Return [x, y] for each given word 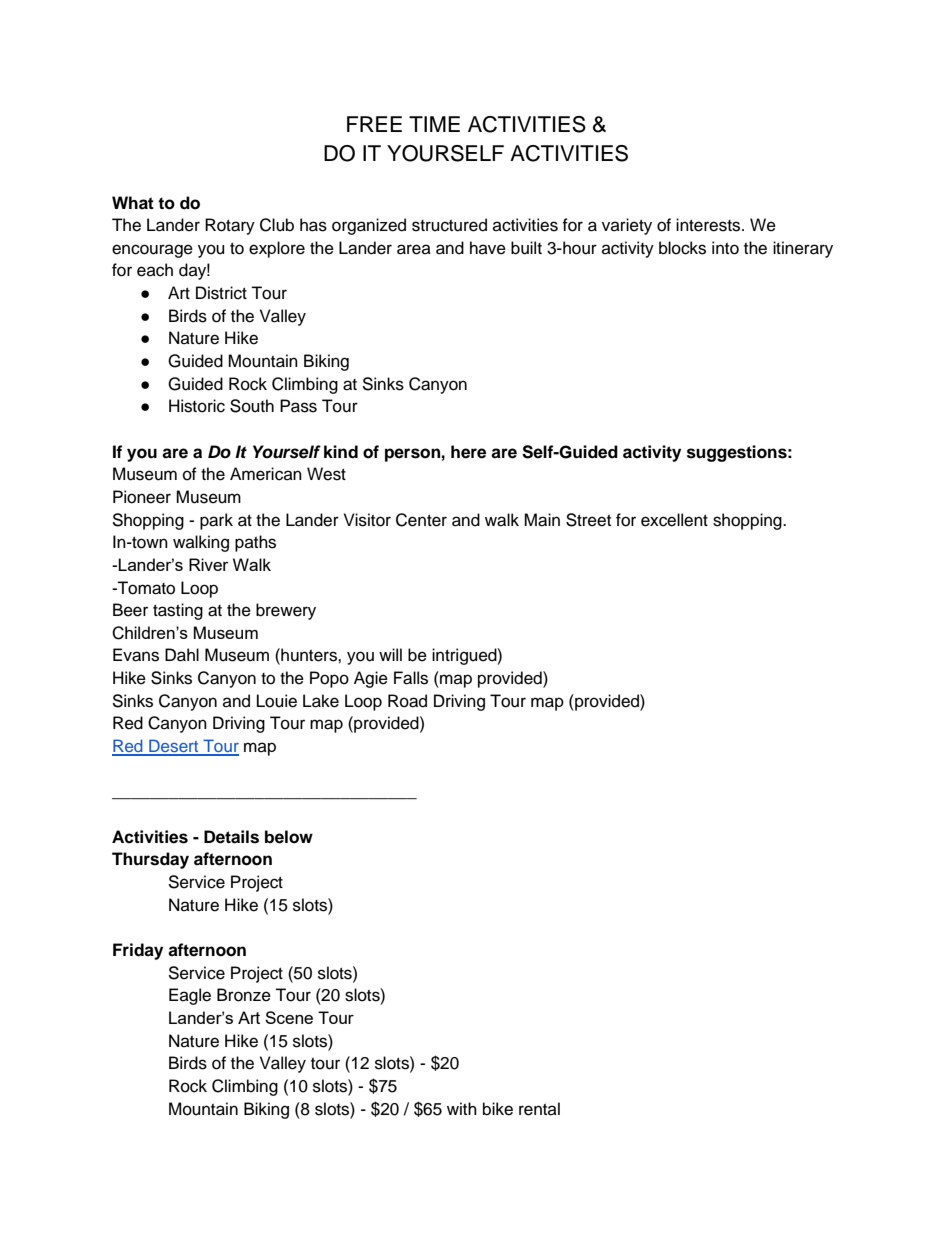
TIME [434, 124]
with [462, 1108]
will [390, 654]
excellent [674, 520]
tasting [178, 611]
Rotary [230, 226]
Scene [289, 1017]
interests [709, 225]
